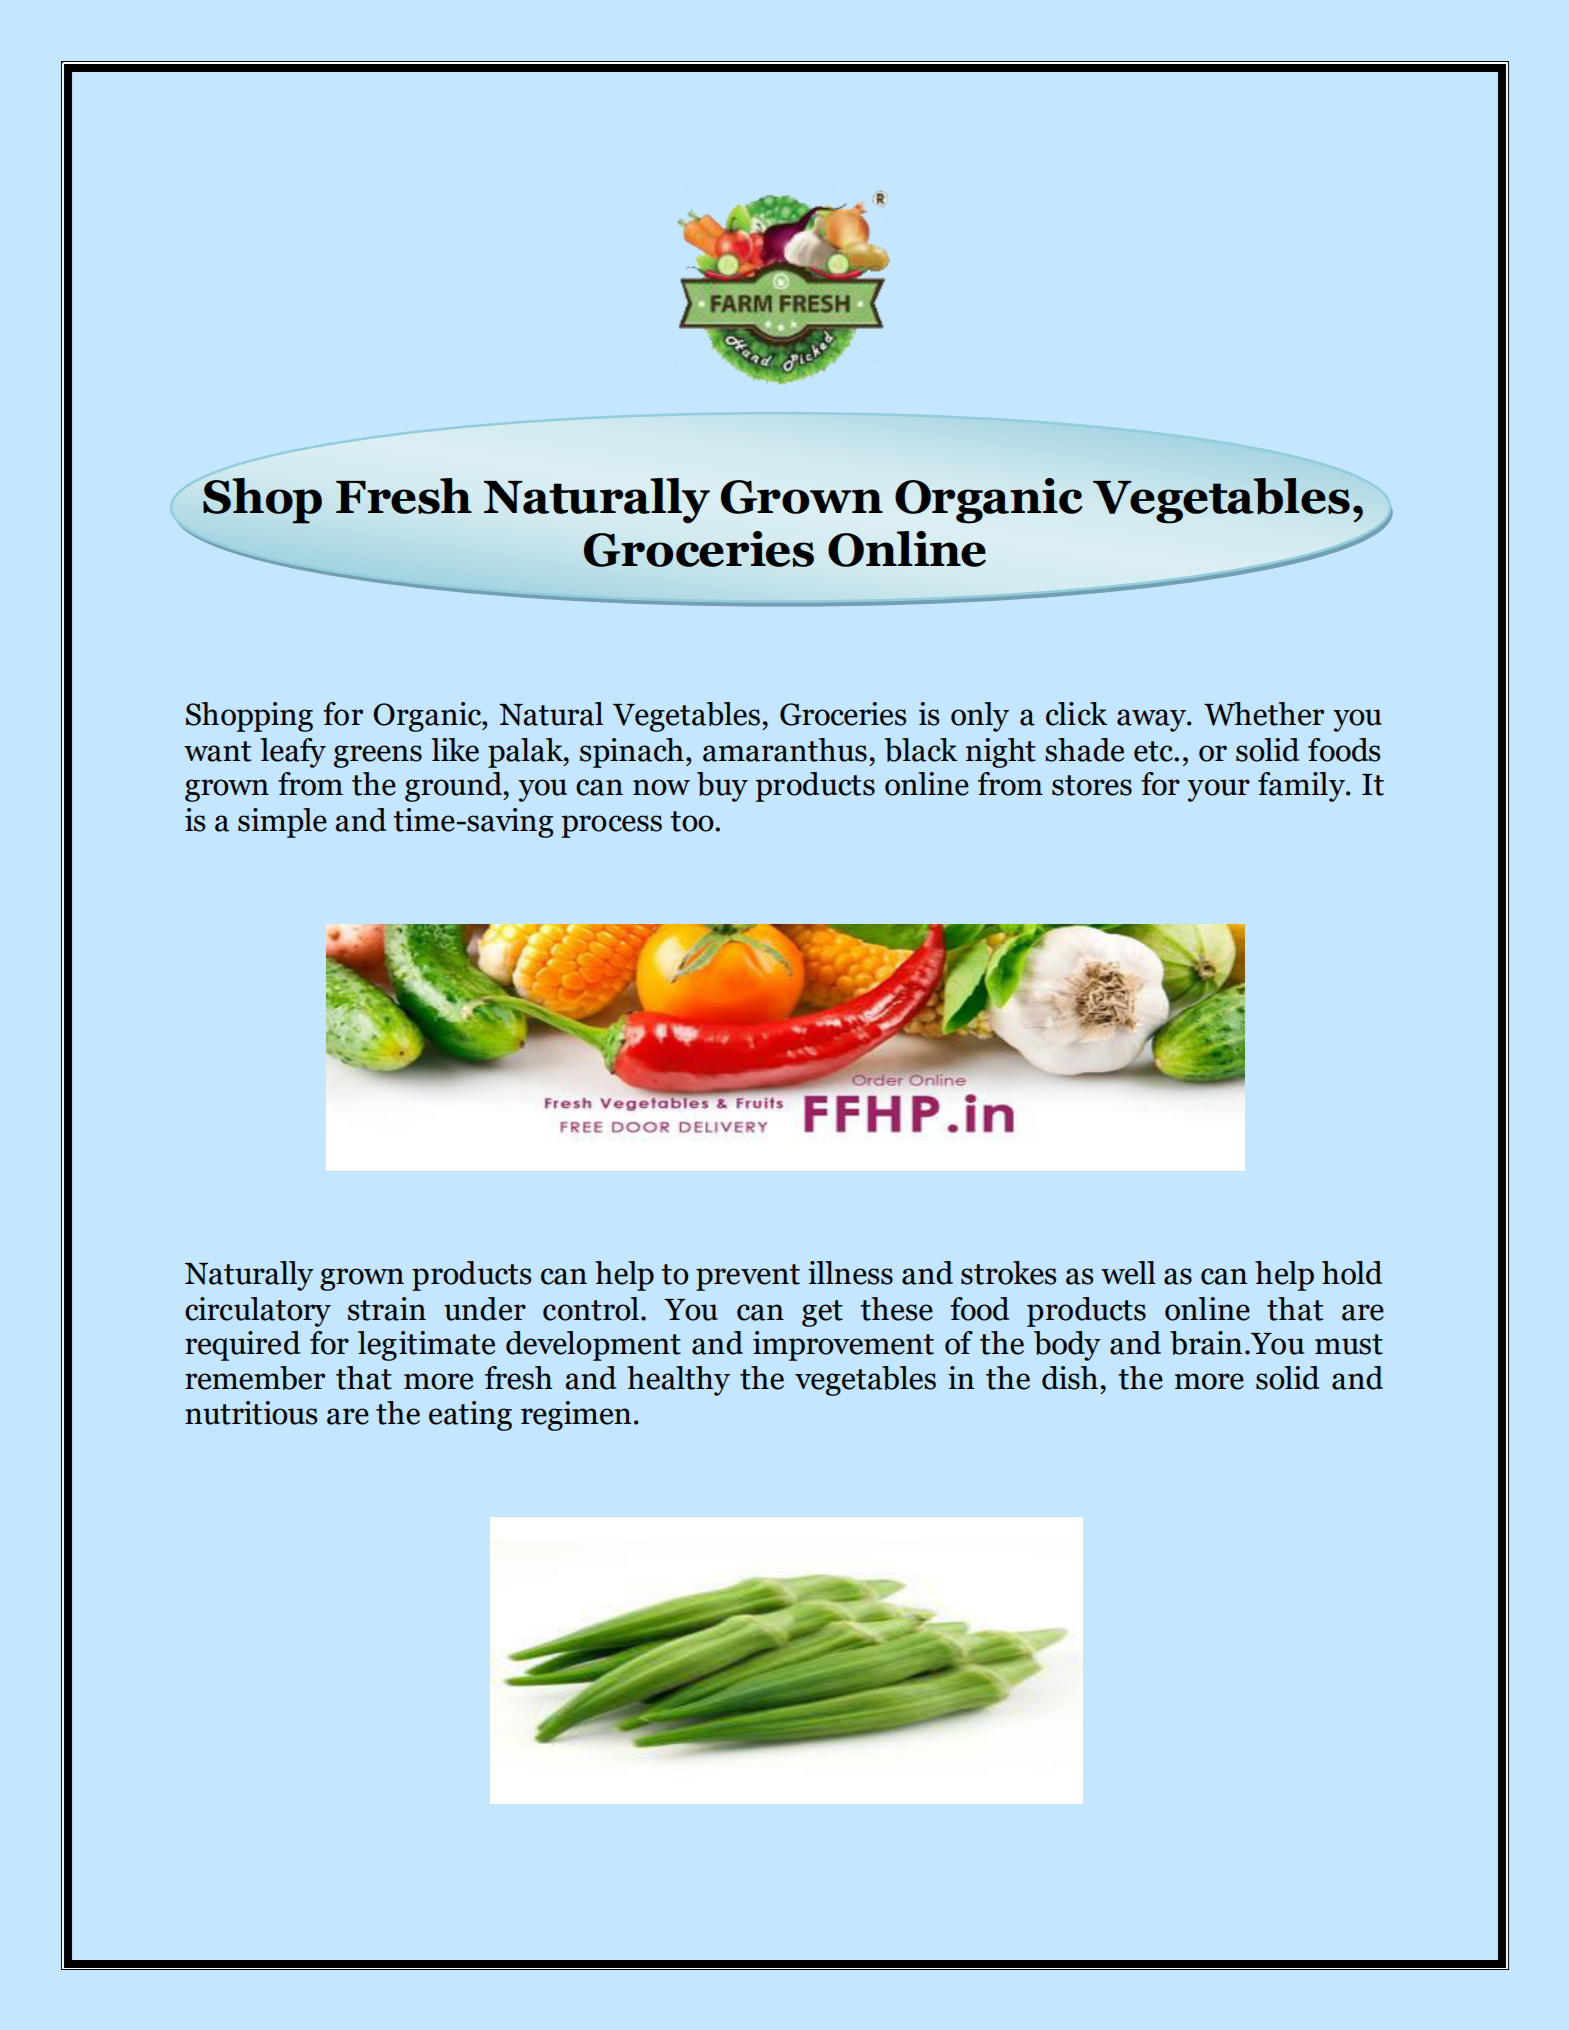 Image resolution: width=1569 pixels, height=2030 pixels. Describe the element at coordinates (378, 756) in the screenshot. I see `greens` at that location.
